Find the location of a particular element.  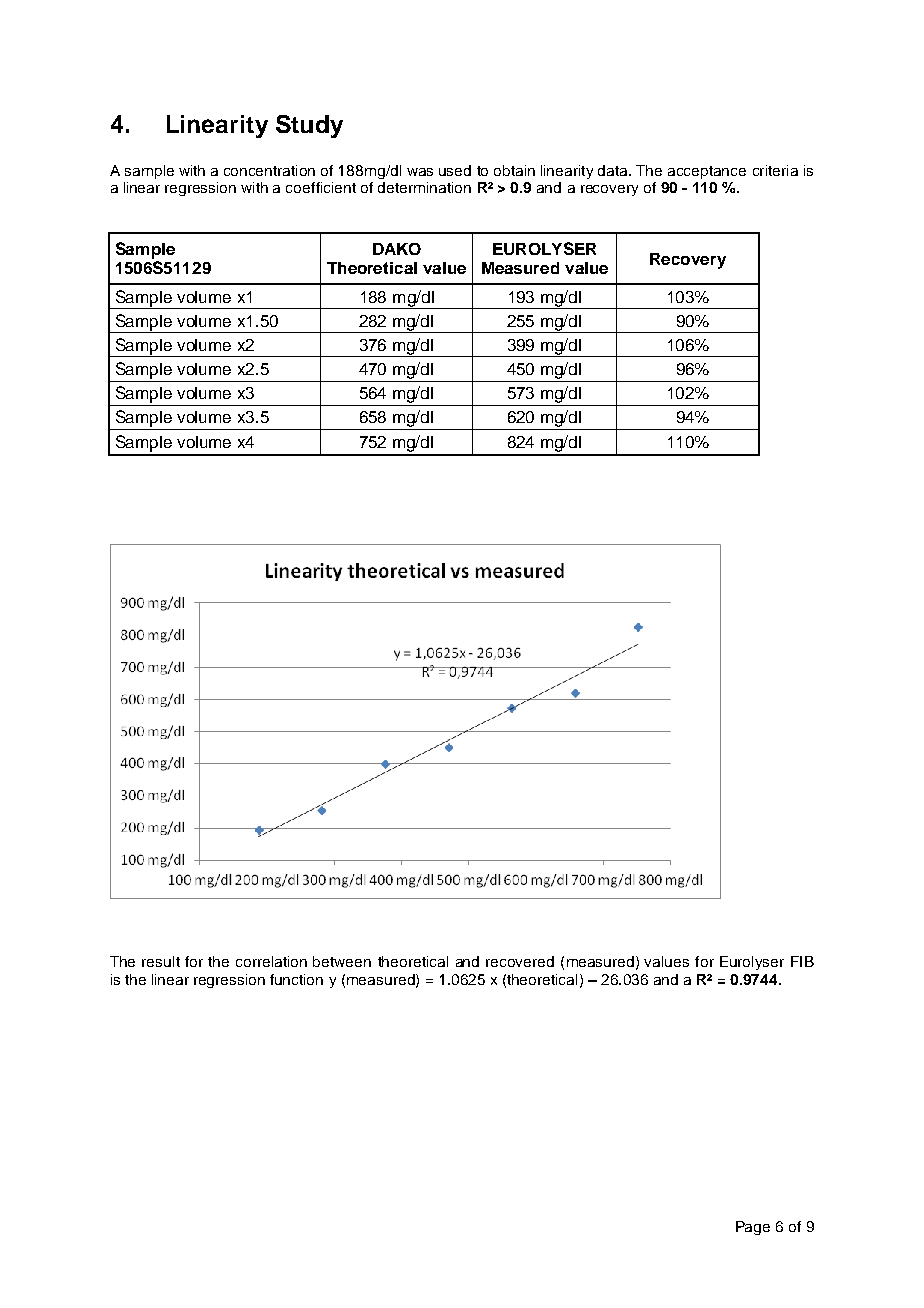

determination is located at coordinates (424, 187).
